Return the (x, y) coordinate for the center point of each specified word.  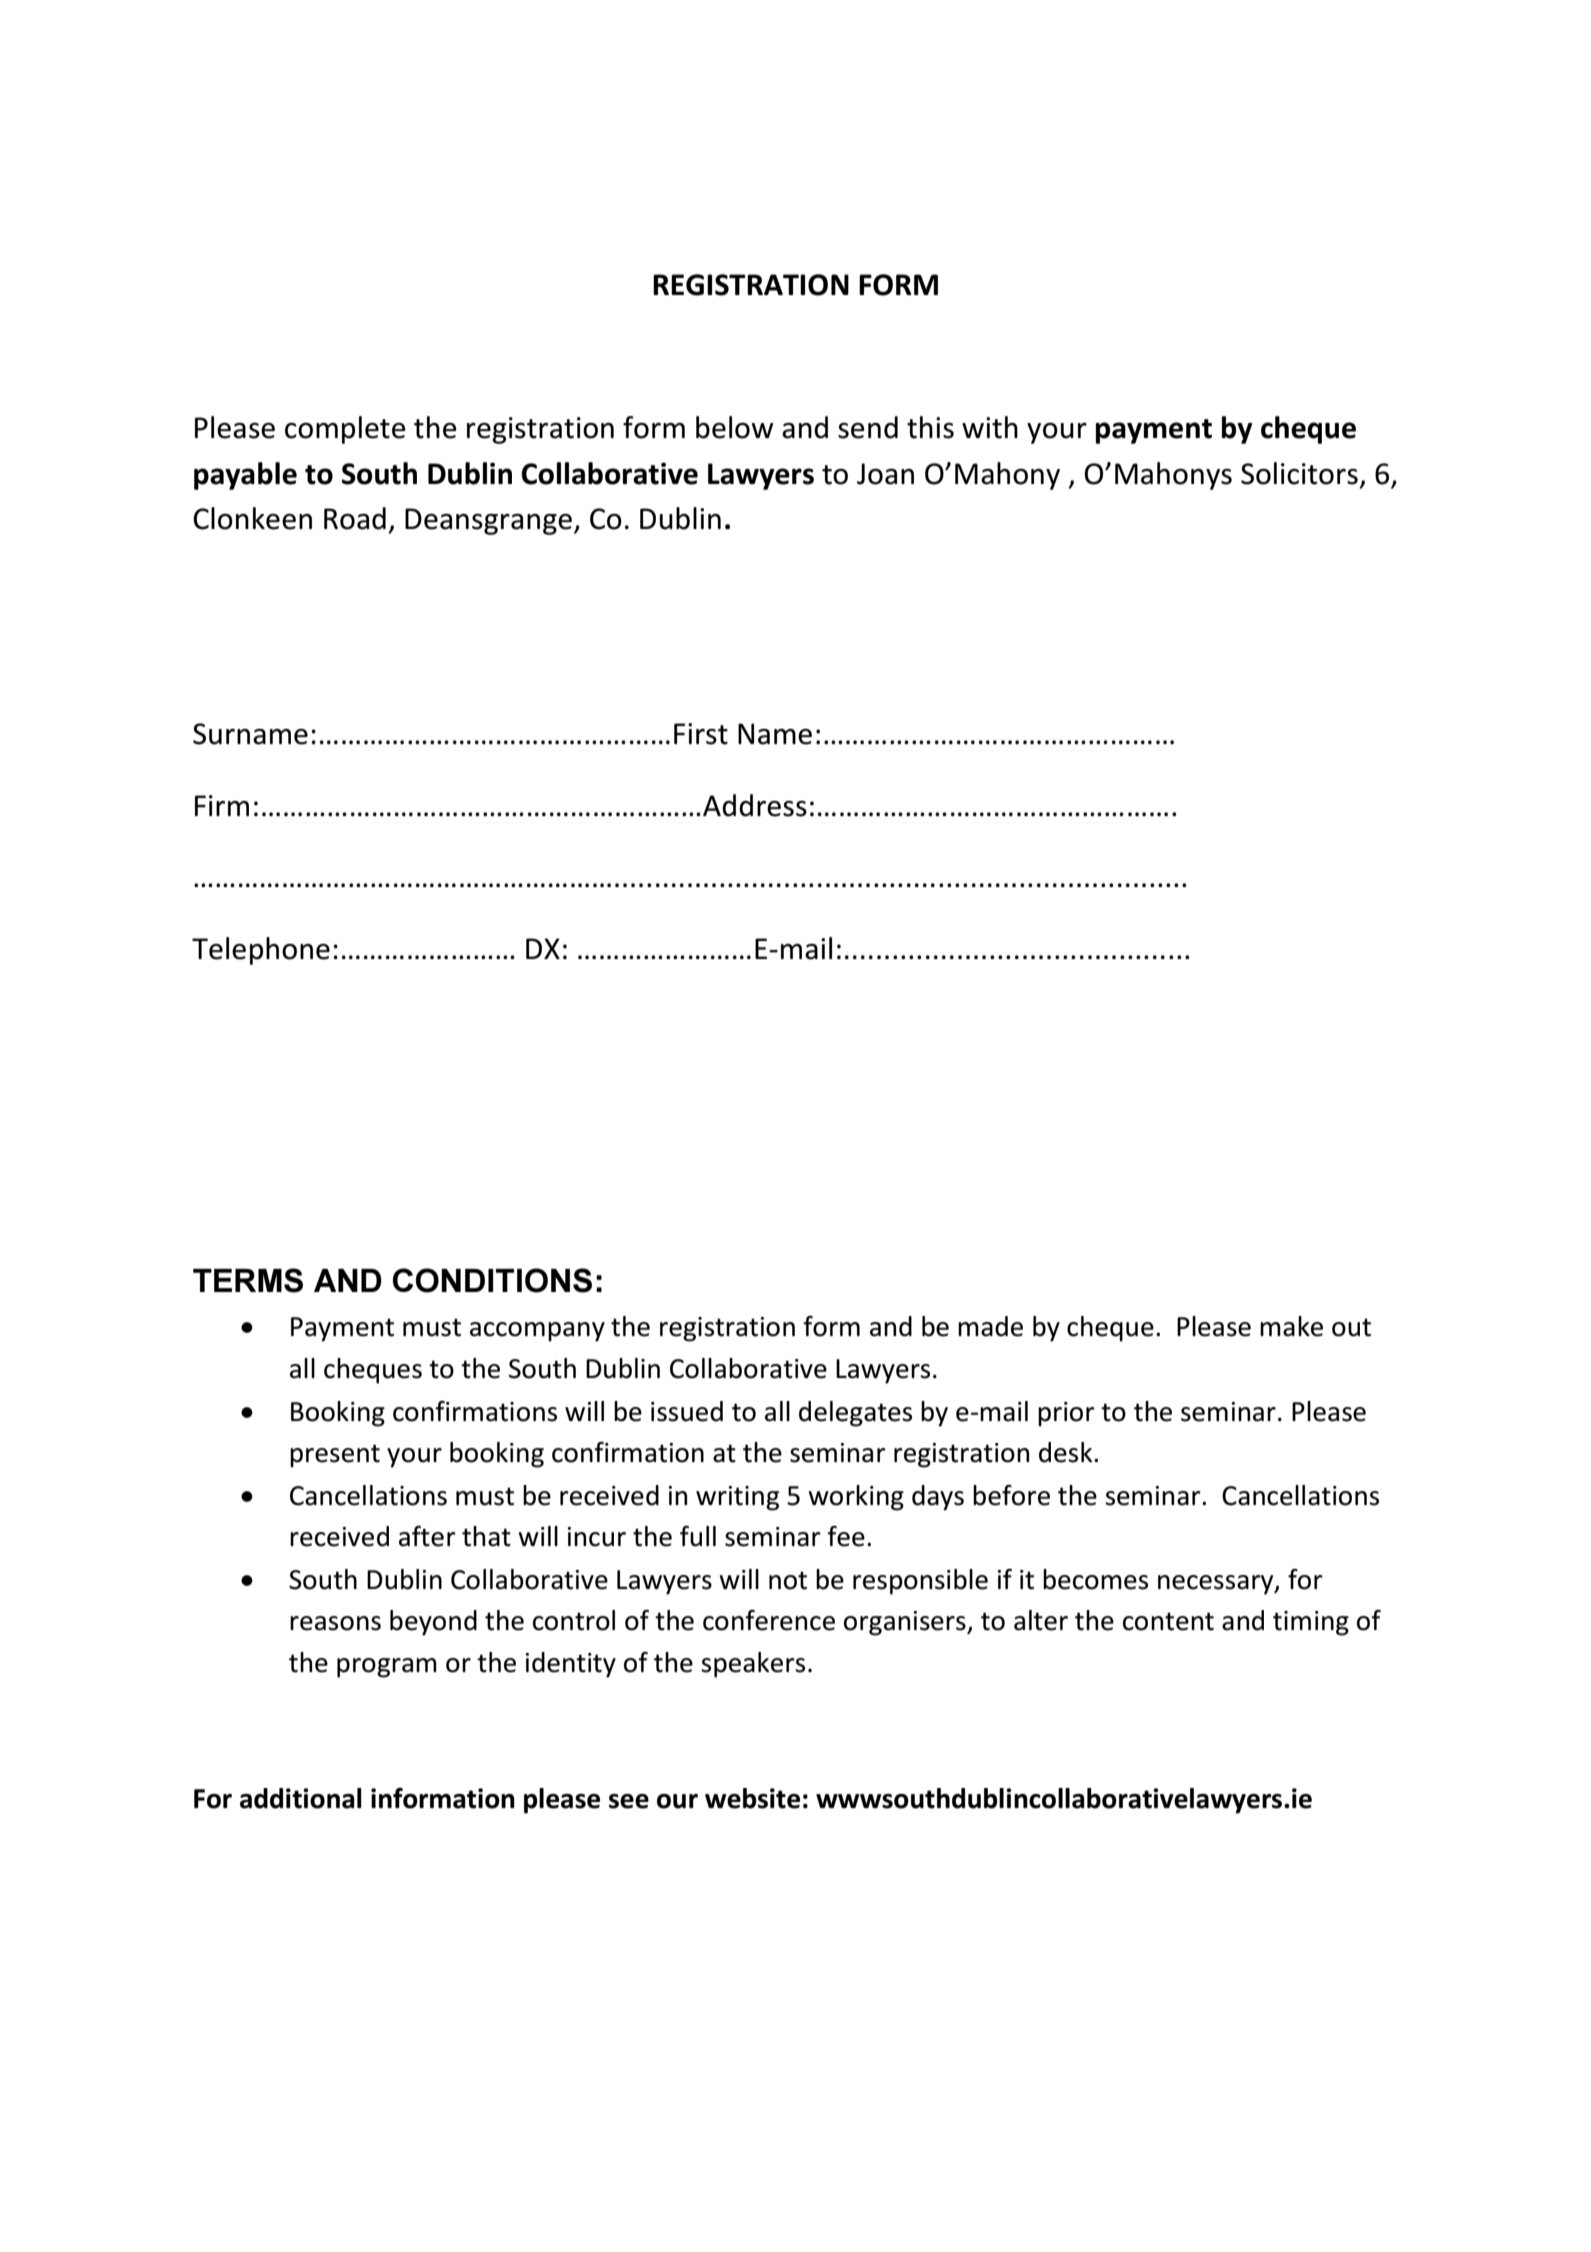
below (734, 427)
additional (301, 1798)
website (752, 1798)
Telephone (261, 951)
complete (345, 430)
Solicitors (1299, 473)
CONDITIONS (492, 1280)
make (1291, 1326)
